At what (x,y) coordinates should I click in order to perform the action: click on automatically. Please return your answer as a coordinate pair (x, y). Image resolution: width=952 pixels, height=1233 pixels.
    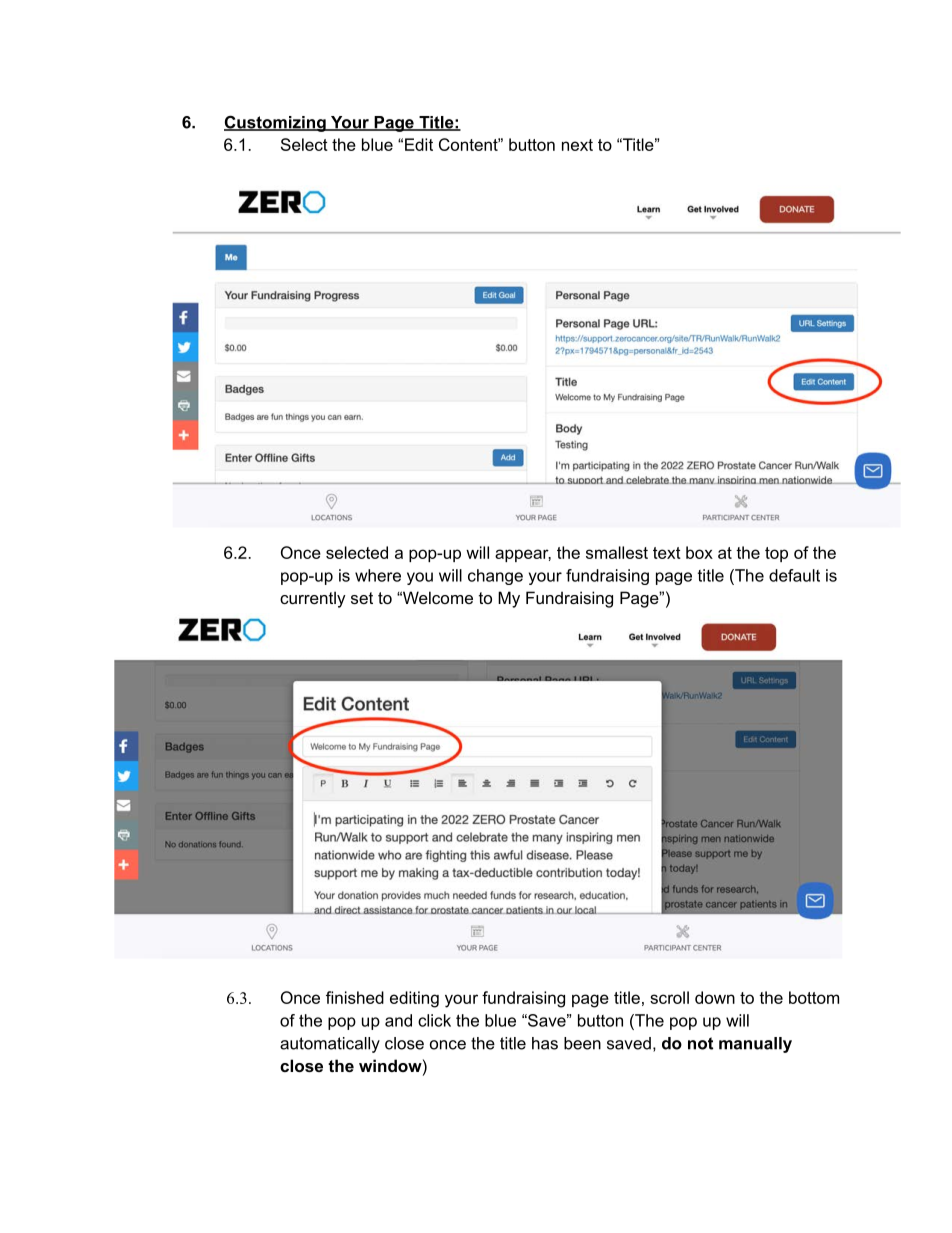
    Looking at the image, I should click on (330, 1045).
